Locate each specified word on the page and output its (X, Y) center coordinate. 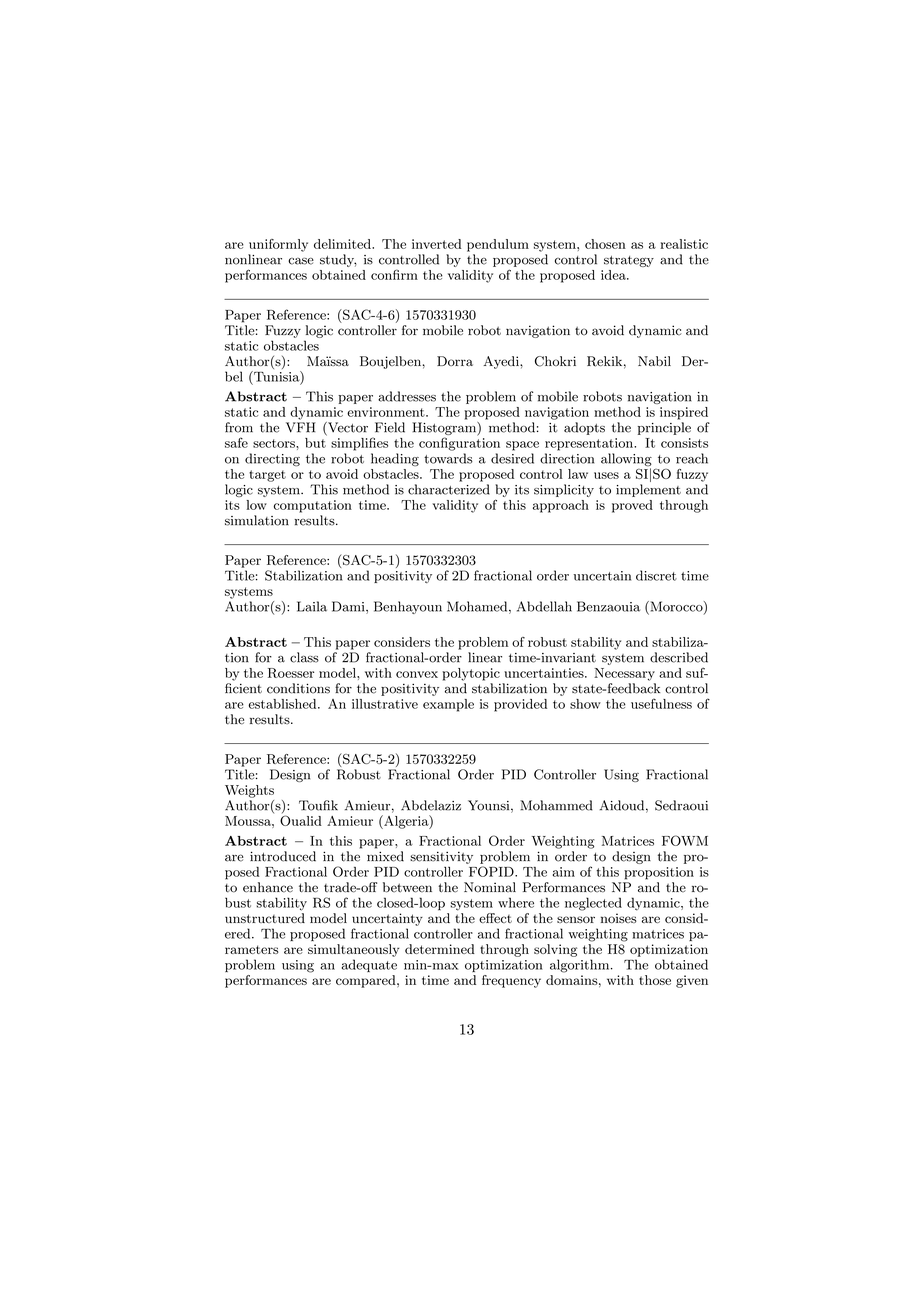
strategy (629, 261)
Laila (312, 606)
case (301, 261)
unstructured (265, 918)
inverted (437, 244)
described (679, 657)
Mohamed (478, 607)
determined (440, 949)
